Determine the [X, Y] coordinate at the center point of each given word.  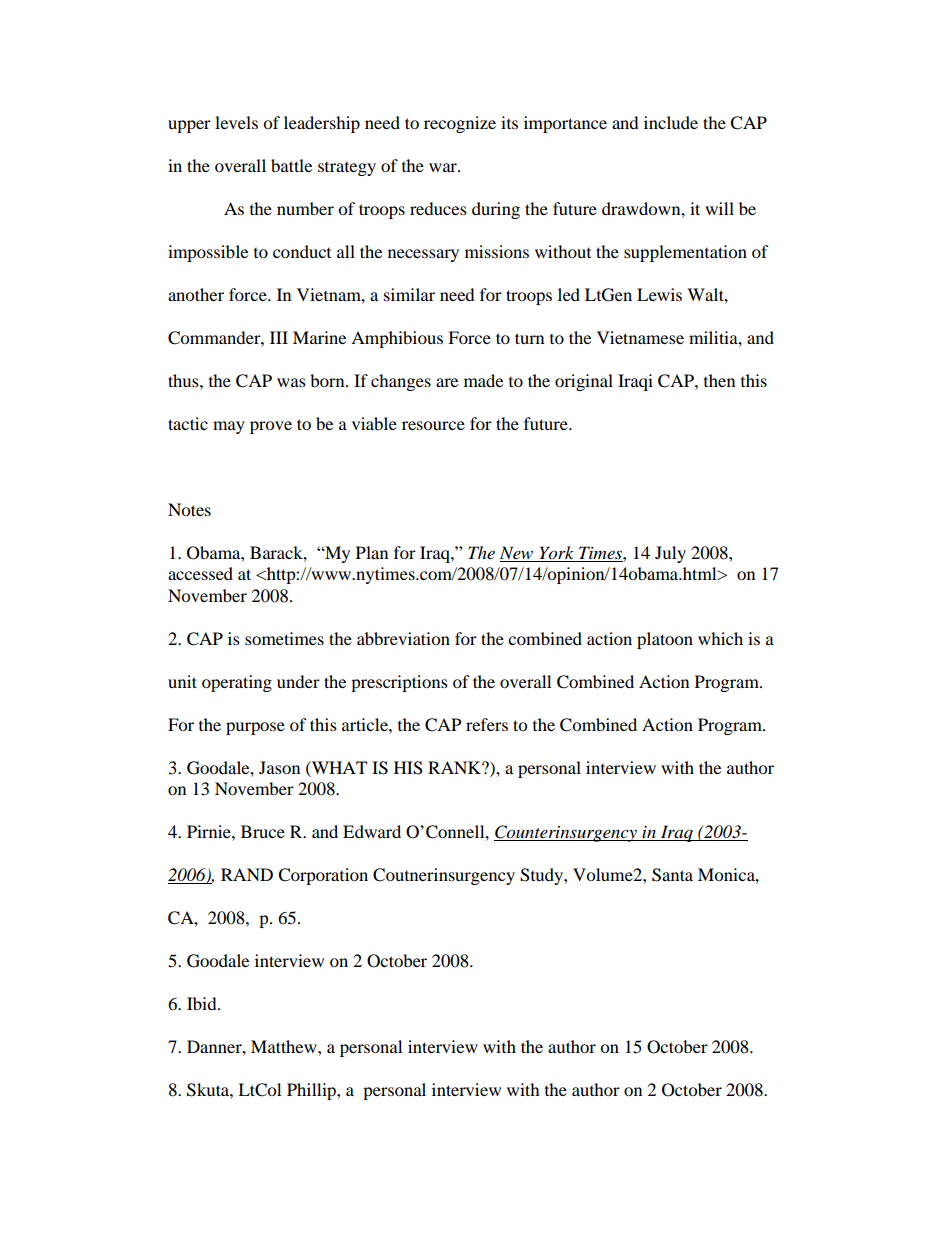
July [670, 554]
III [279, 337]
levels [236, 122]
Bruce [263, 831]
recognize [460, 124]
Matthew [285, 1046]
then [719, 380]
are [447, 382]
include [671, 122]
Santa [672, 875]
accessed [200, 573]
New [518, 554]
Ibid [203, 1003]
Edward [372, 831]
